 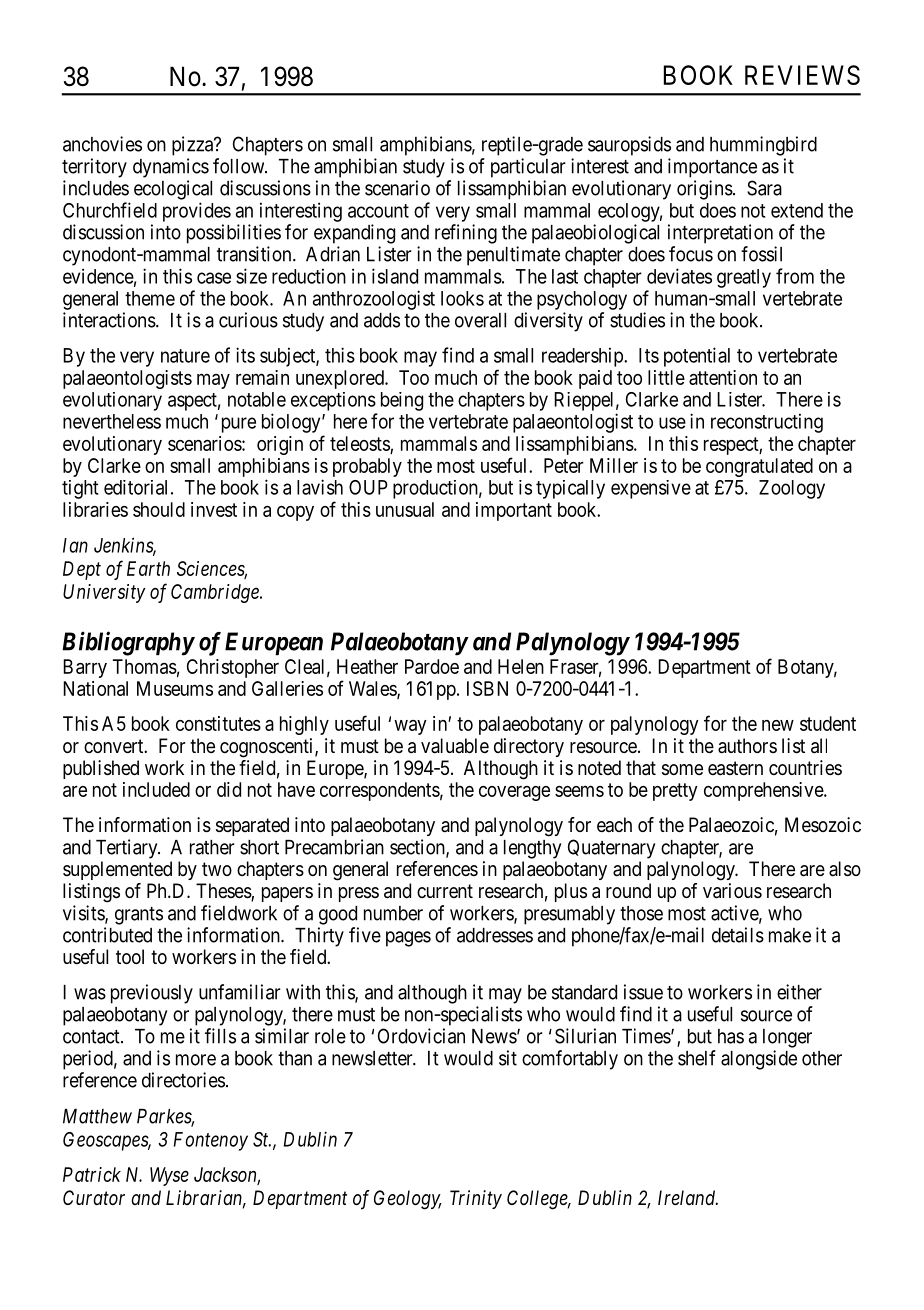 What do you see at coordinates (92, 1174) in the image?
I see `Patrick` at bounding box center [92, 1174].
